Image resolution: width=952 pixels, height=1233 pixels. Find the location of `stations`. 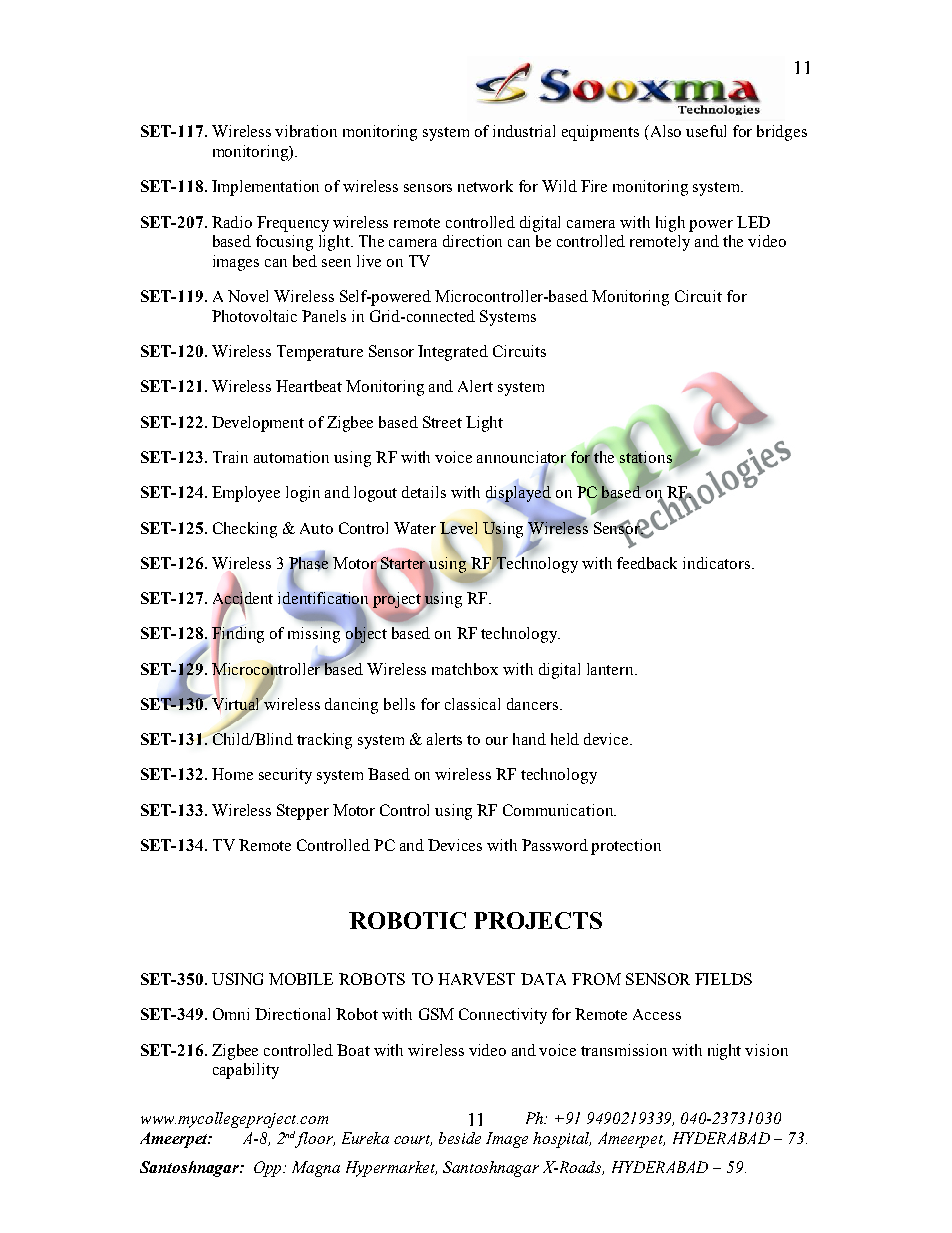

stations is located at coordinates (646, 457).
